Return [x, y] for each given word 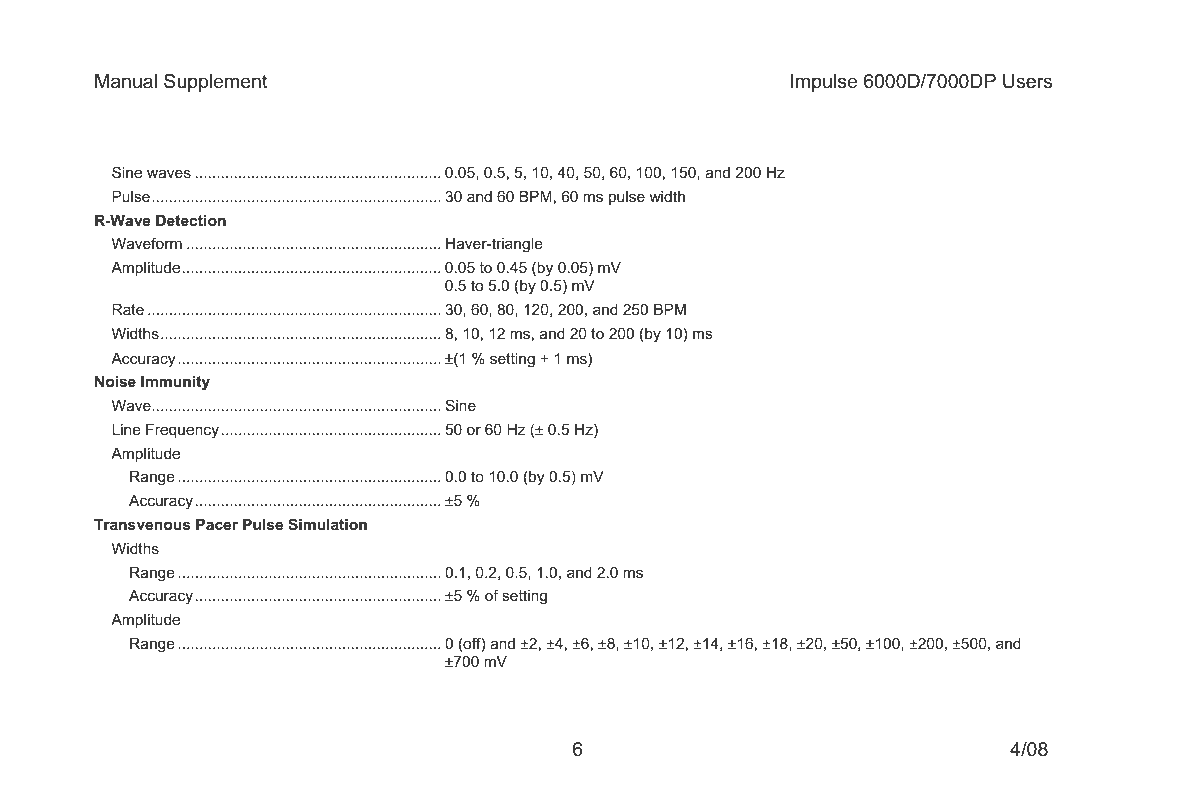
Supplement [216, 82]
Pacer [217, 524]
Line [126, 429]
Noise [115, 381]
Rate [128, 309]
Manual [126, 81]
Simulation [327, 524]
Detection [191, 220]
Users [1027, 81]
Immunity [175, 383]
